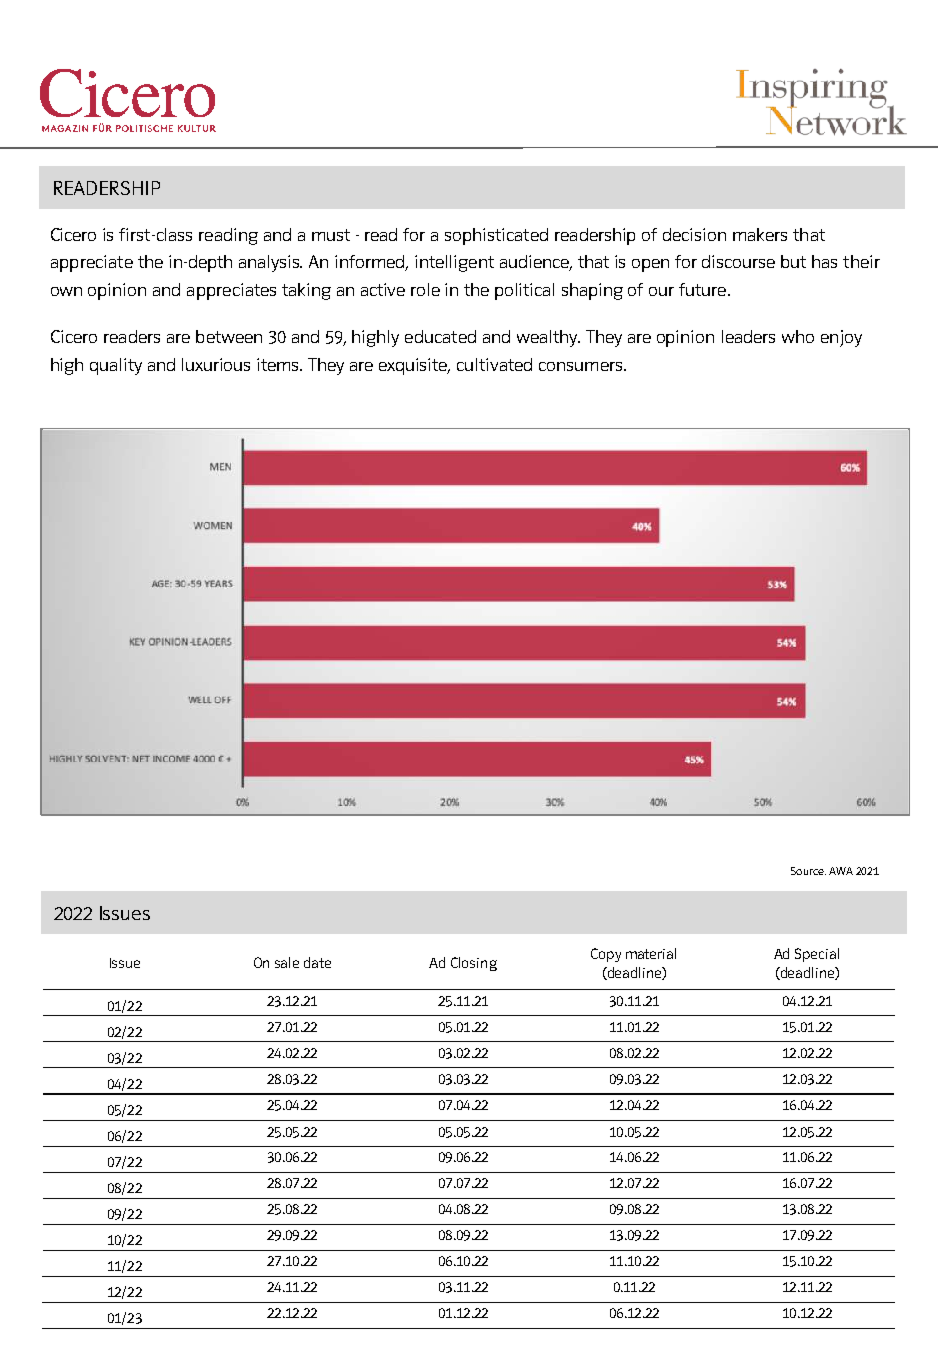  What do you see at coordinates (793, 261) in the document?
I see `but` at bounding box center [793, 261].
